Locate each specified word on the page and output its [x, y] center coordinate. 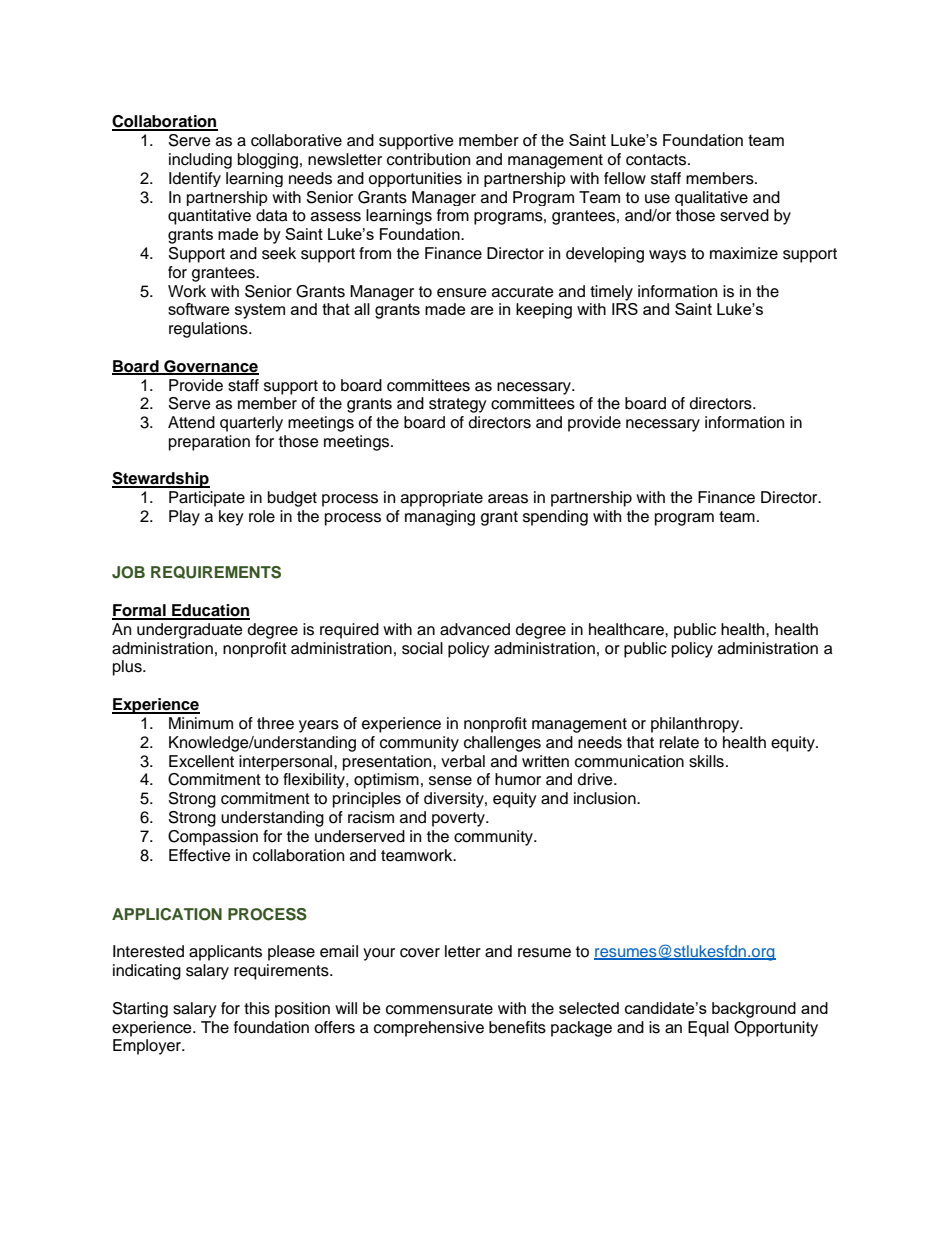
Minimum [201, 723]
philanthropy [696, 725]
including [200, 161]
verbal [463, 761]
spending [555, 518]
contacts [656, 160]
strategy [458, 405]
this [257, 1008]
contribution [428, 159]
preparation [209, 443]
